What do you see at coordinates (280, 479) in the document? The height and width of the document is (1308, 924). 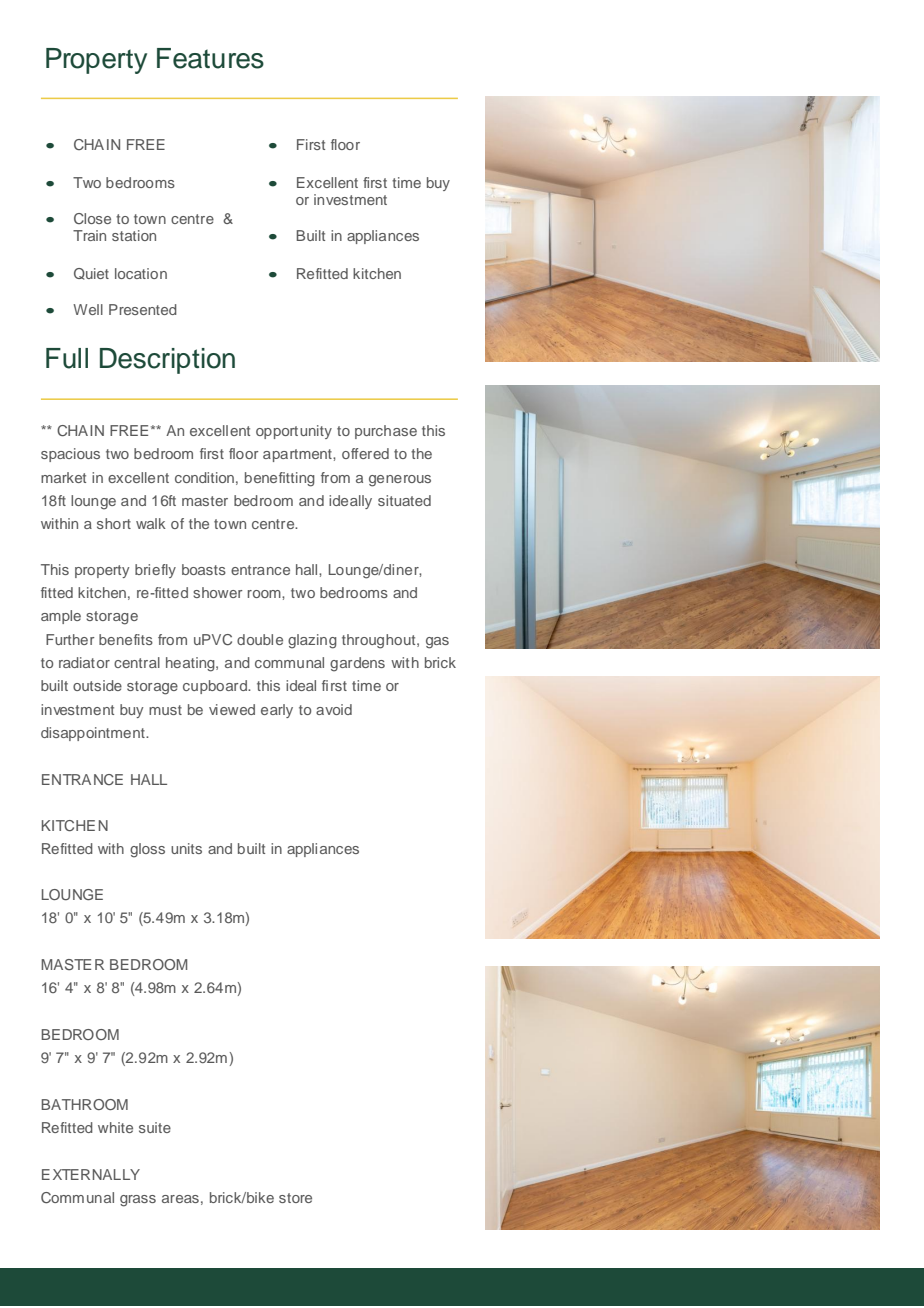 I see `benefitting` at bounding box center [280, 479].
